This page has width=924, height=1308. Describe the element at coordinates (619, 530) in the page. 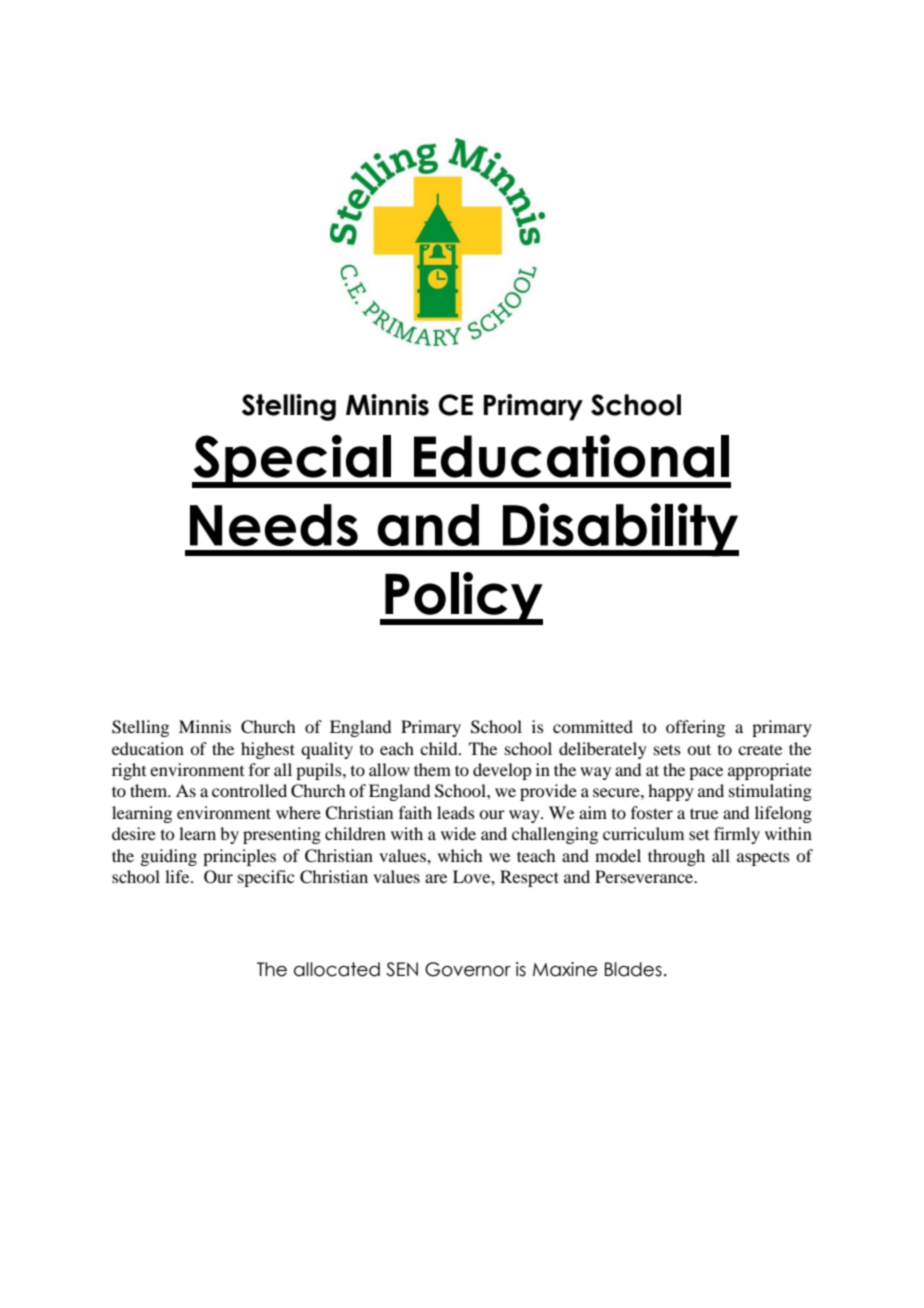

I see `Disability` at that location.
